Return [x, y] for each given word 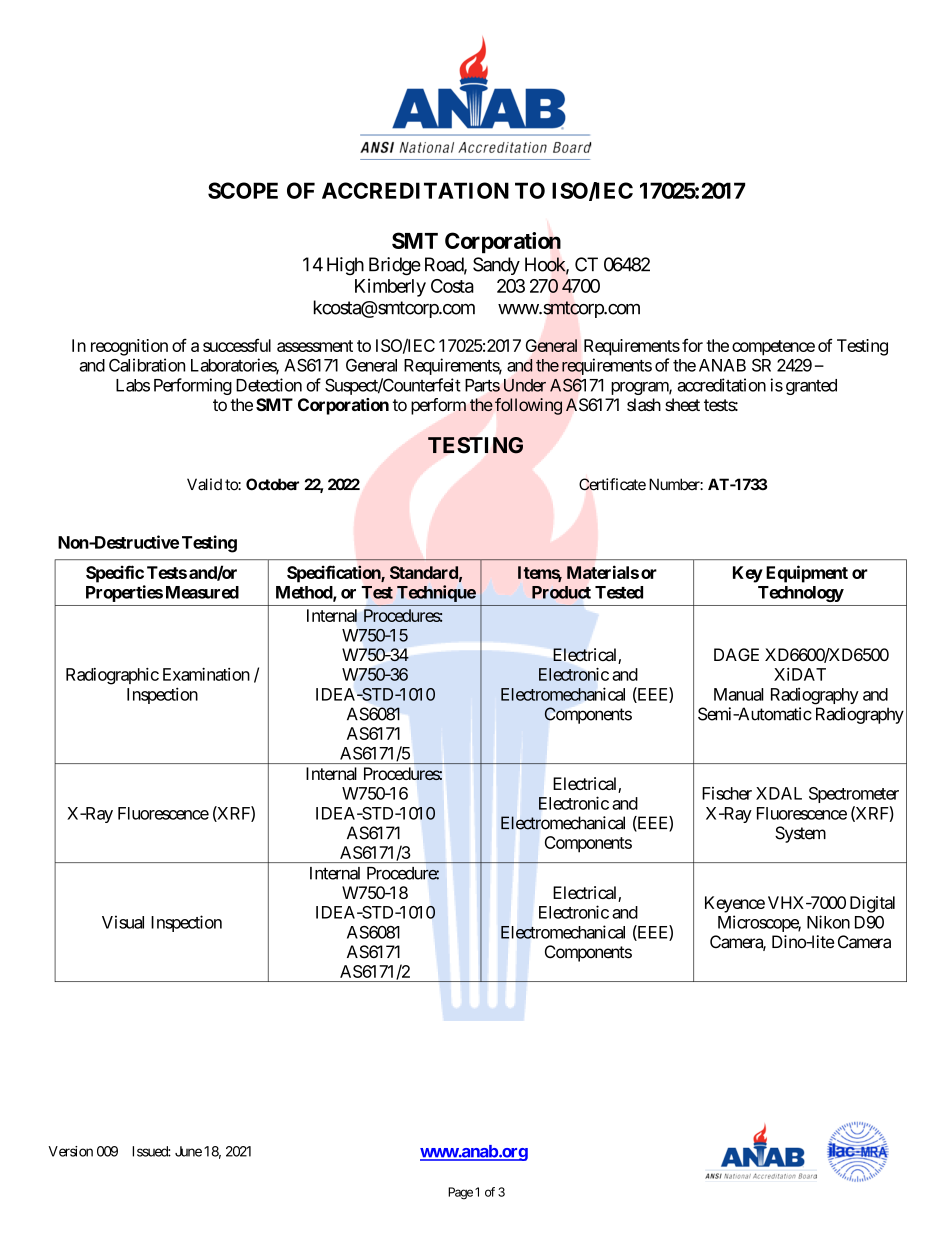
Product [561, 592]
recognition [129, 347]
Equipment [807, 574]
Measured [202, 592]
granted [811, 387]
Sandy [496, 266]
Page [460, 1193]
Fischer [727, 793]
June [188, 1151]
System [800, 834]
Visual [123, 922]
